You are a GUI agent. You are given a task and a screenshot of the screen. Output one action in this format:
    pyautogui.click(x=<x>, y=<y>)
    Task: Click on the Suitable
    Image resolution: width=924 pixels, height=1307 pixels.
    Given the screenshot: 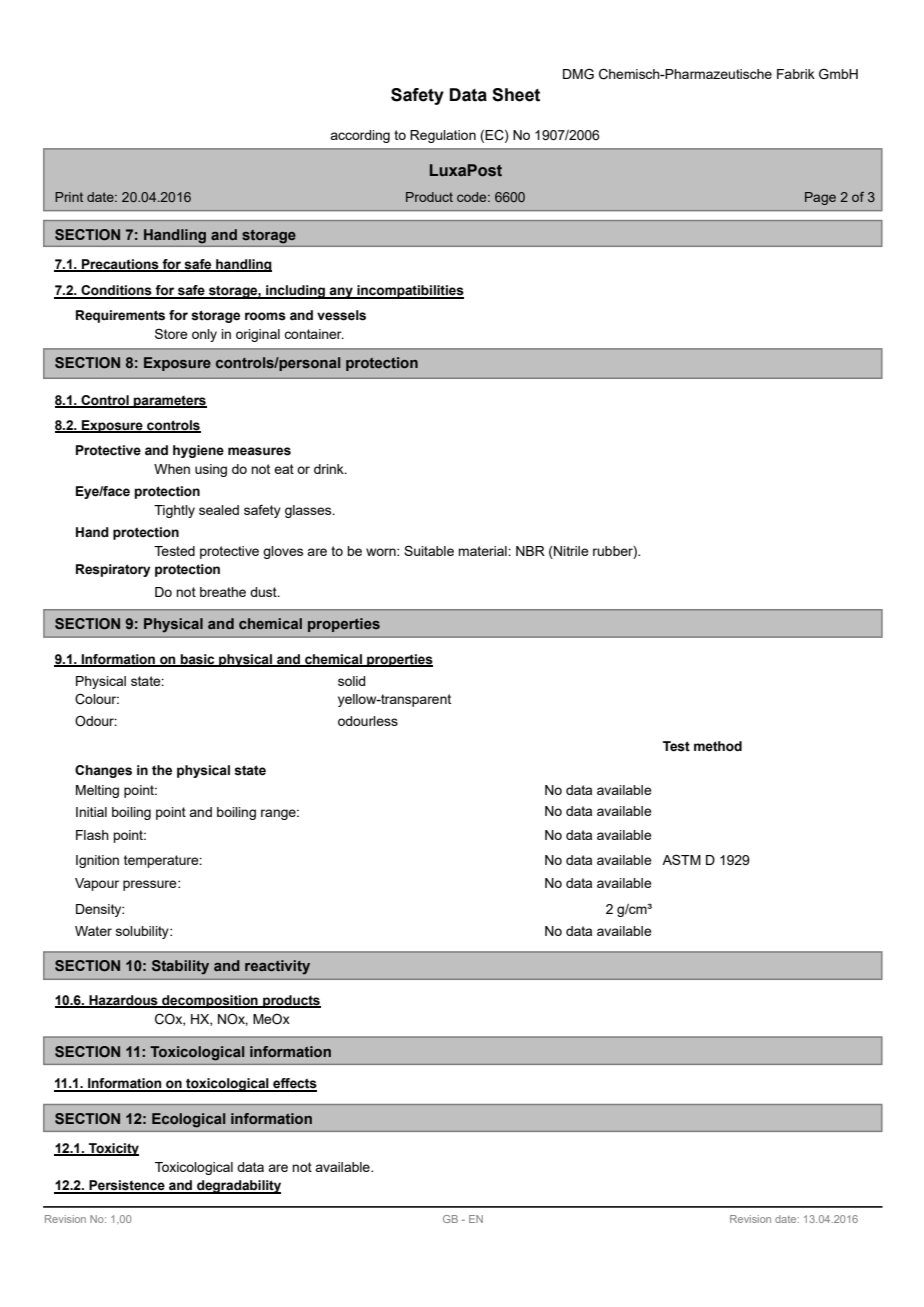 What is the action you would take?
    pyautogui.click(x=429, y=550)
